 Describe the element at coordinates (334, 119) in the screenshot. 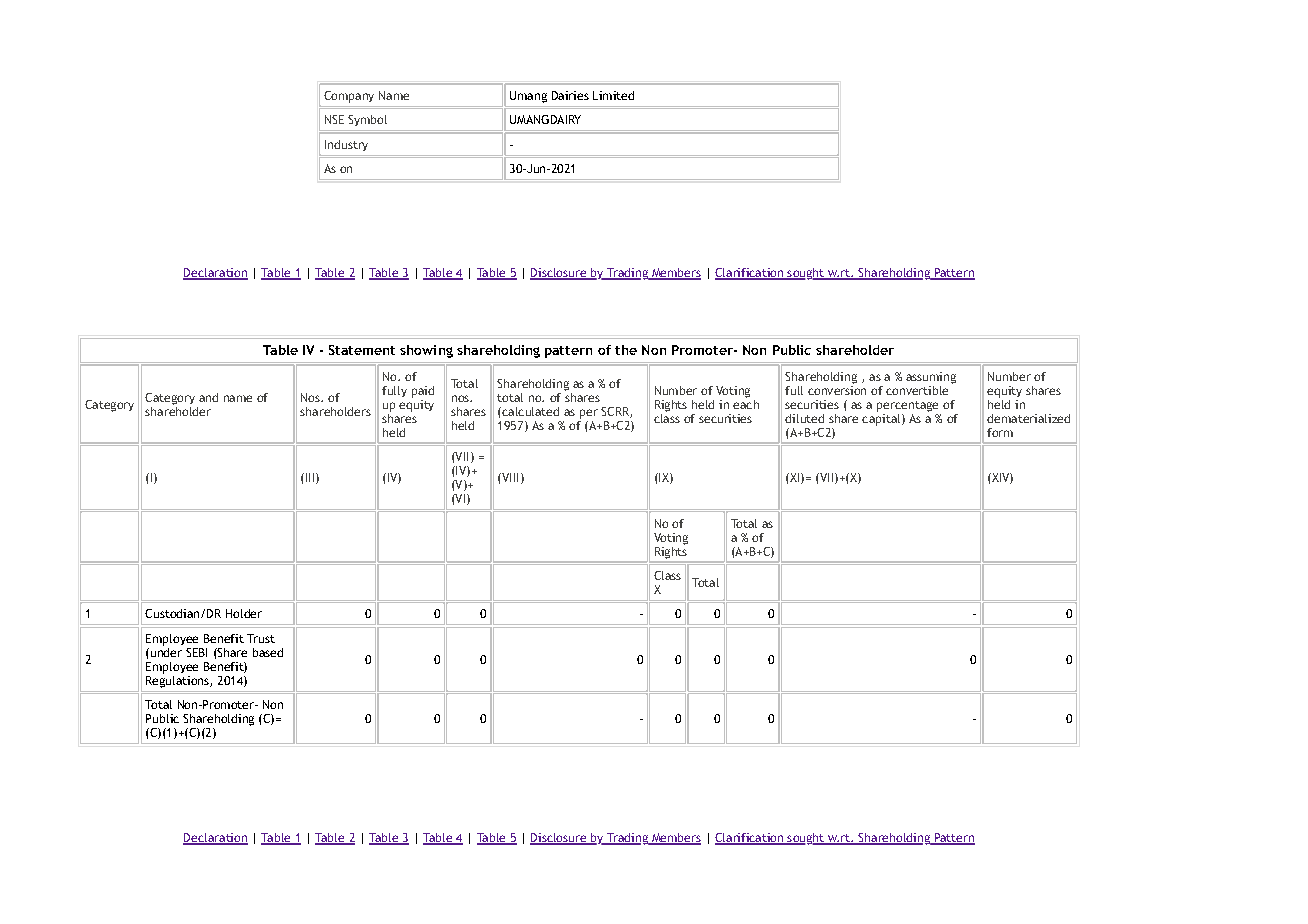

I see `NSE` at that location.
